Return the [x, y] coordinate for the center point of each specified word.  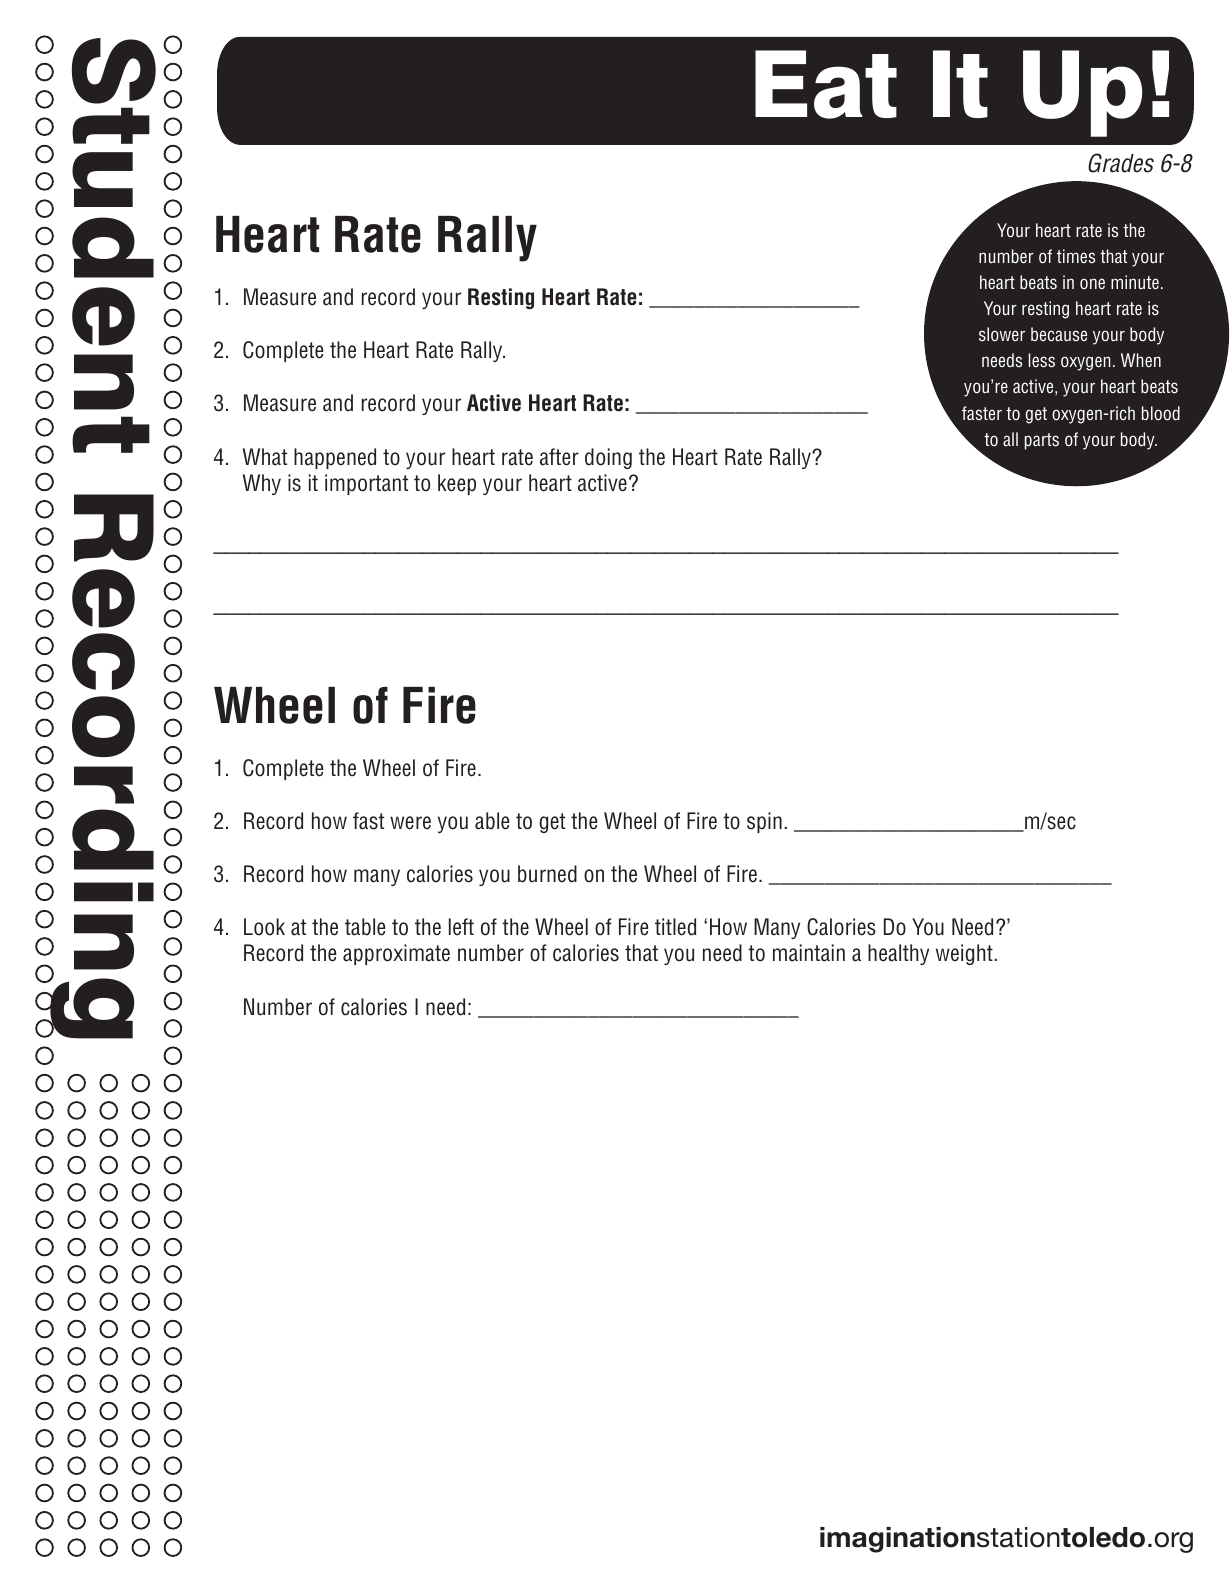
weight [964, 954]
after [559, 457]
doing [608, 458]
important [366, 484]
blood [1161, 413]
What [265, 457]
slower [1002, 334]
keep [457, 484]
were [410, 823]
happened [335, 458]
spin [764, 822]
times [1076, 256]
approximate [396, 954]
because [1059, 334]
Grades [1121, 163]
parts [1042, 441]
